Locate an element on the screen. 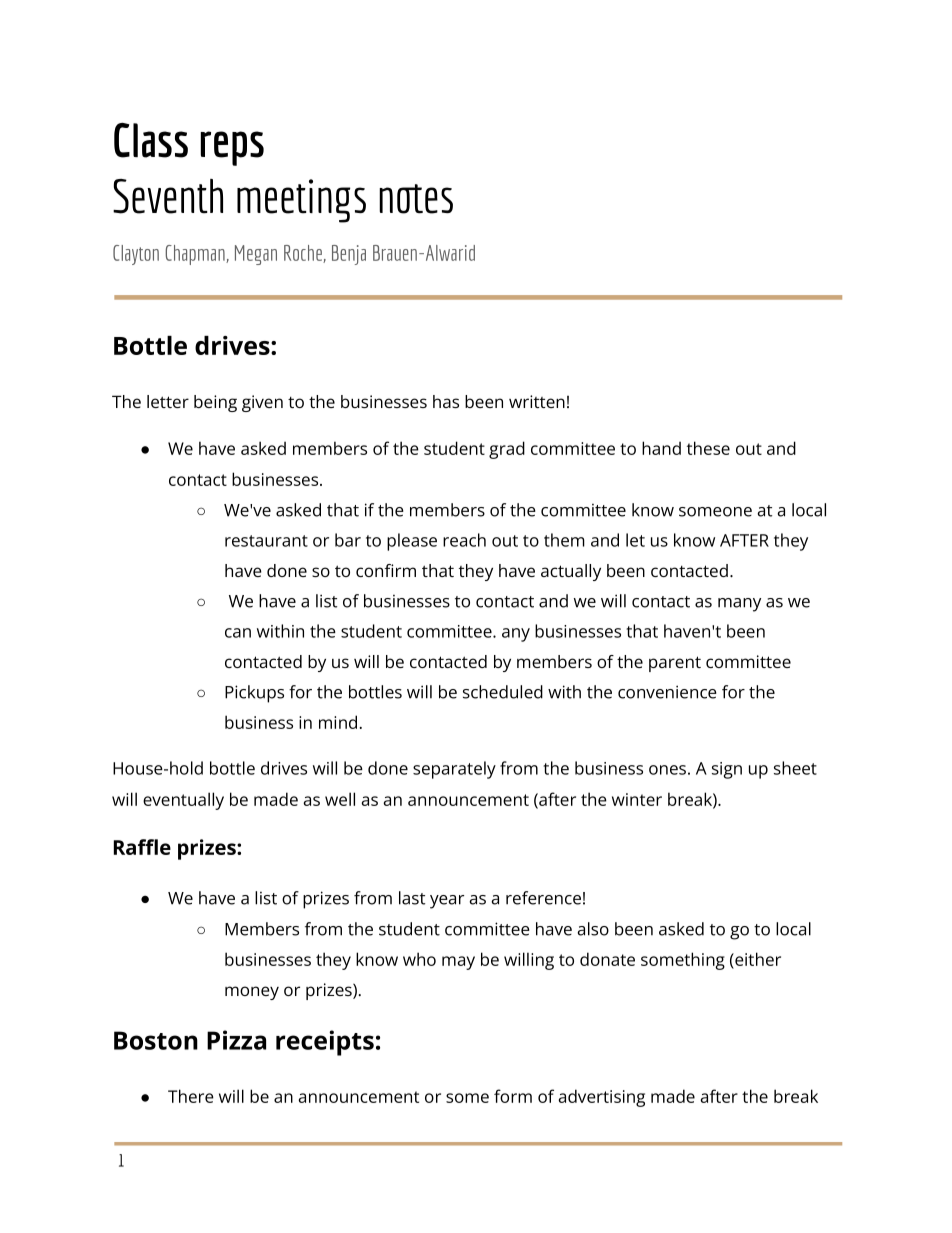  Pizza is located at coordinates (236, 1040).
